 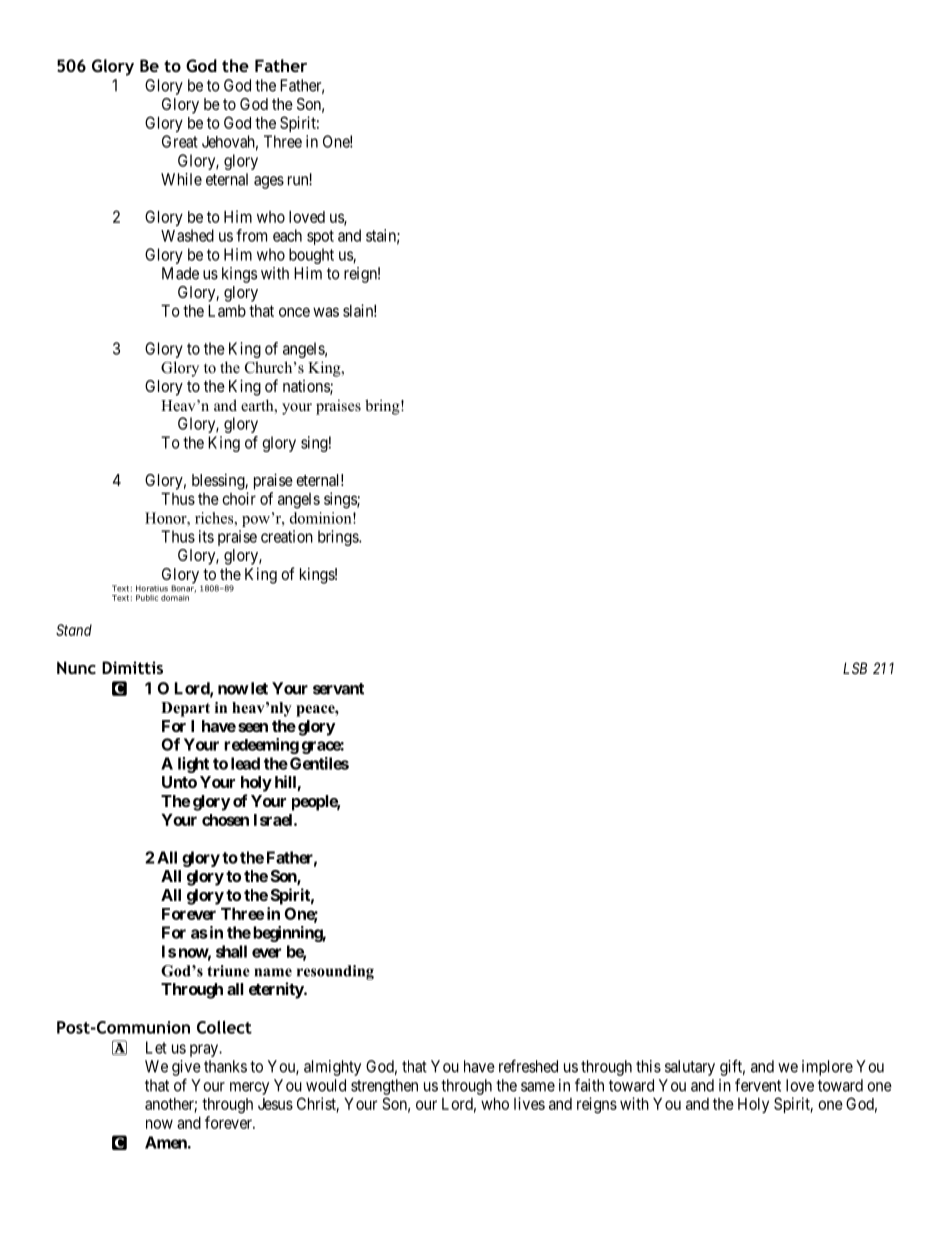 What do you see at coordinates (227, 310) in the screenshot?
I see `Lamb` at bounding box center [227, 310].
